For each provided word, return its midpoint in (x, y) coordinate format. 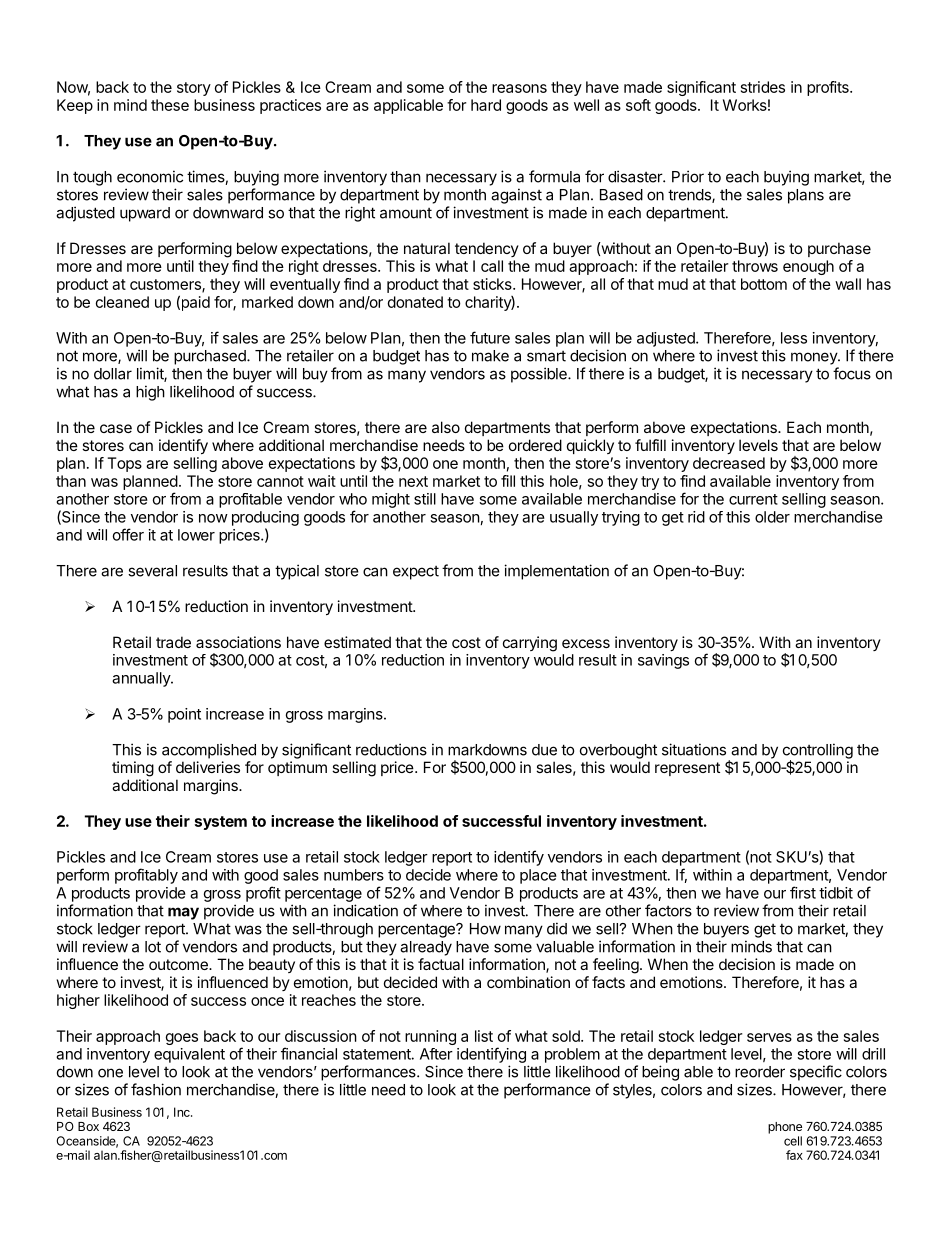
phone (785, 1128)
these (170, 105)
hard (486, 105)
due (544, 750)
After (436, 1054)
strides (763, 87)
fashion (156, 1089)
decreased (729, 463)
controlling (818, 752)
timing (133, 769)
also (446, 427)
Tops (124, 464)
